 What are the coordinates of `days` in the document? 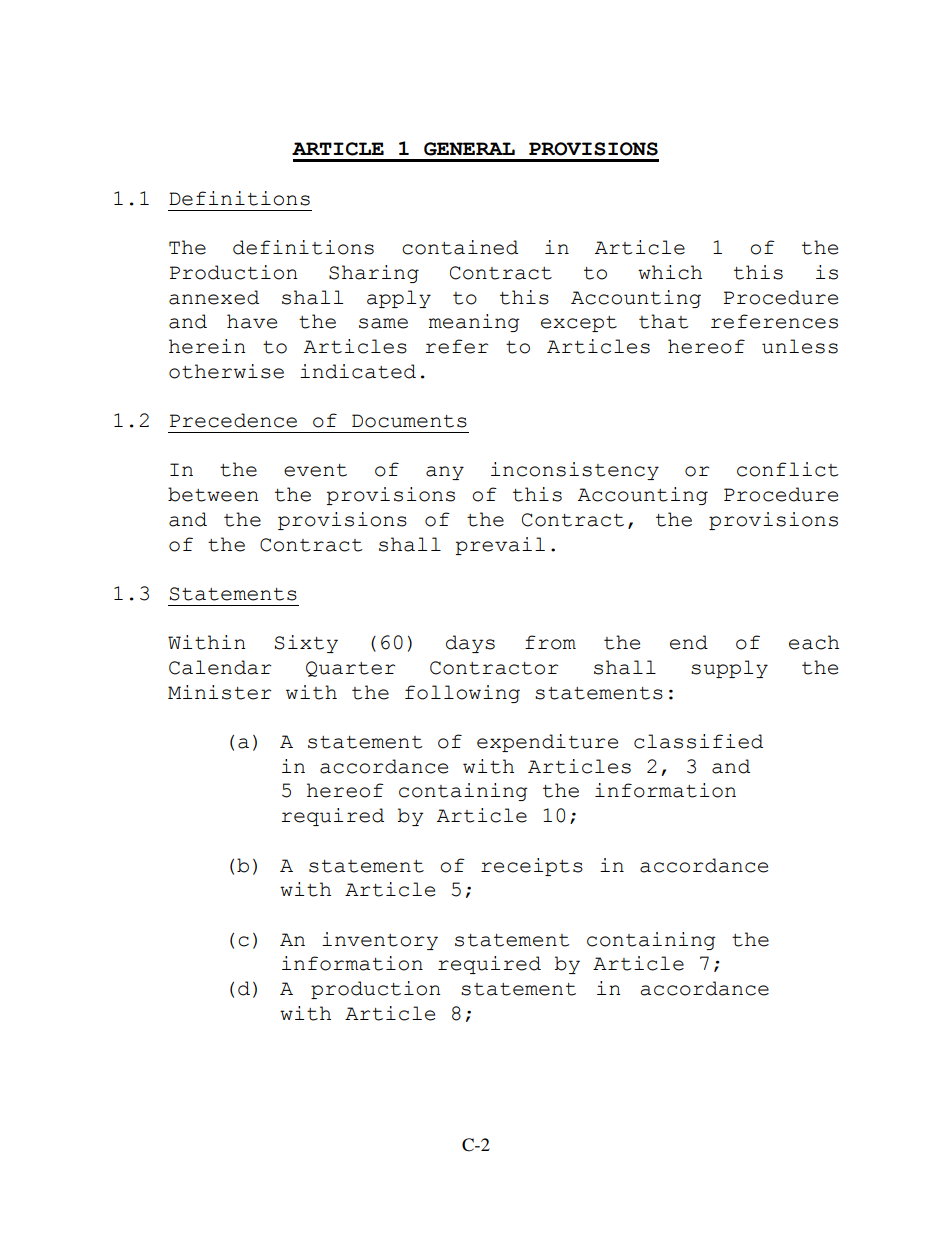 It's located at (470, 644).
